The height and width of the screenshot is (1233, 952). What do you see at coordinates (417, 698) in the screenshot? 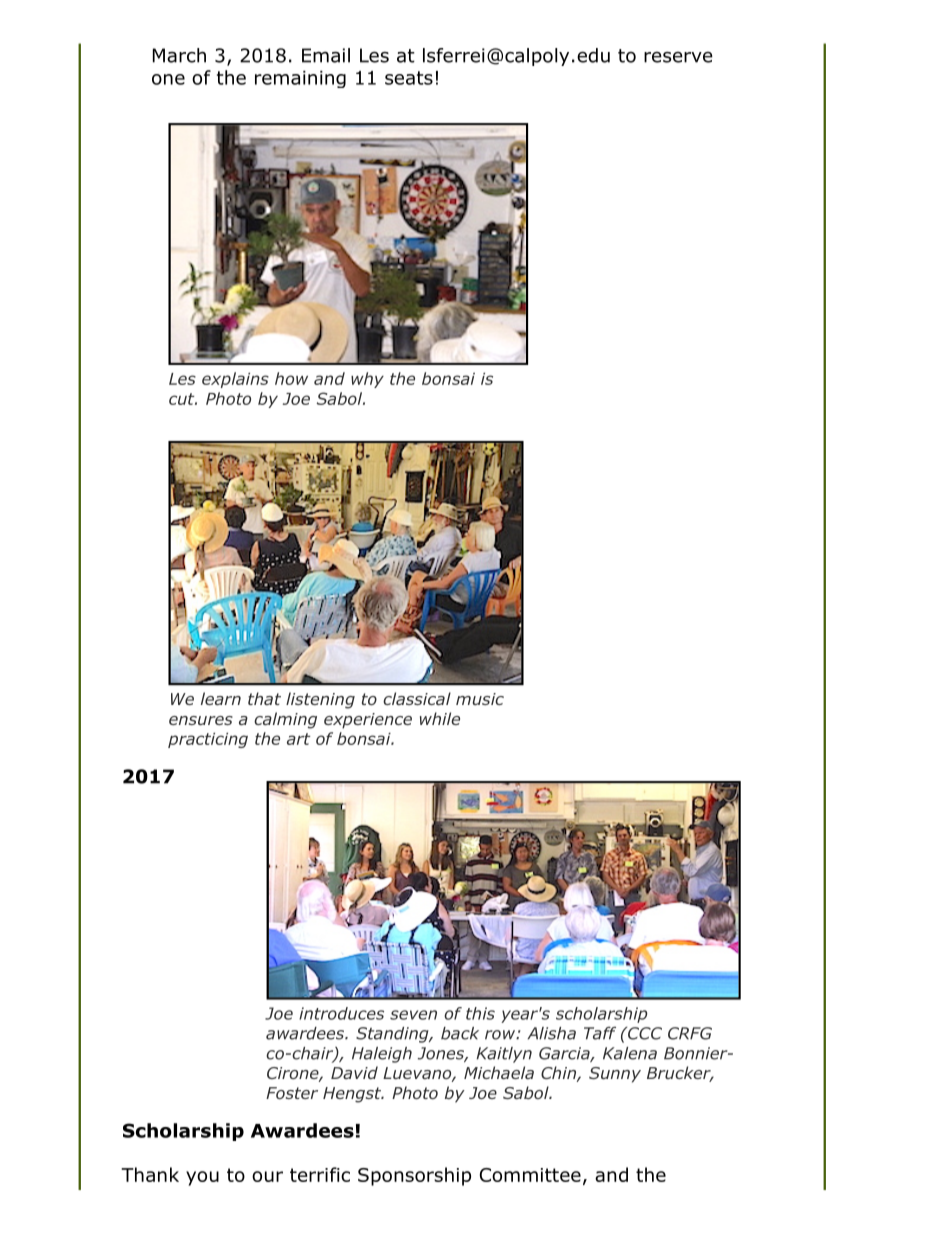
I see `classical` at bounding box center [417, 698].
